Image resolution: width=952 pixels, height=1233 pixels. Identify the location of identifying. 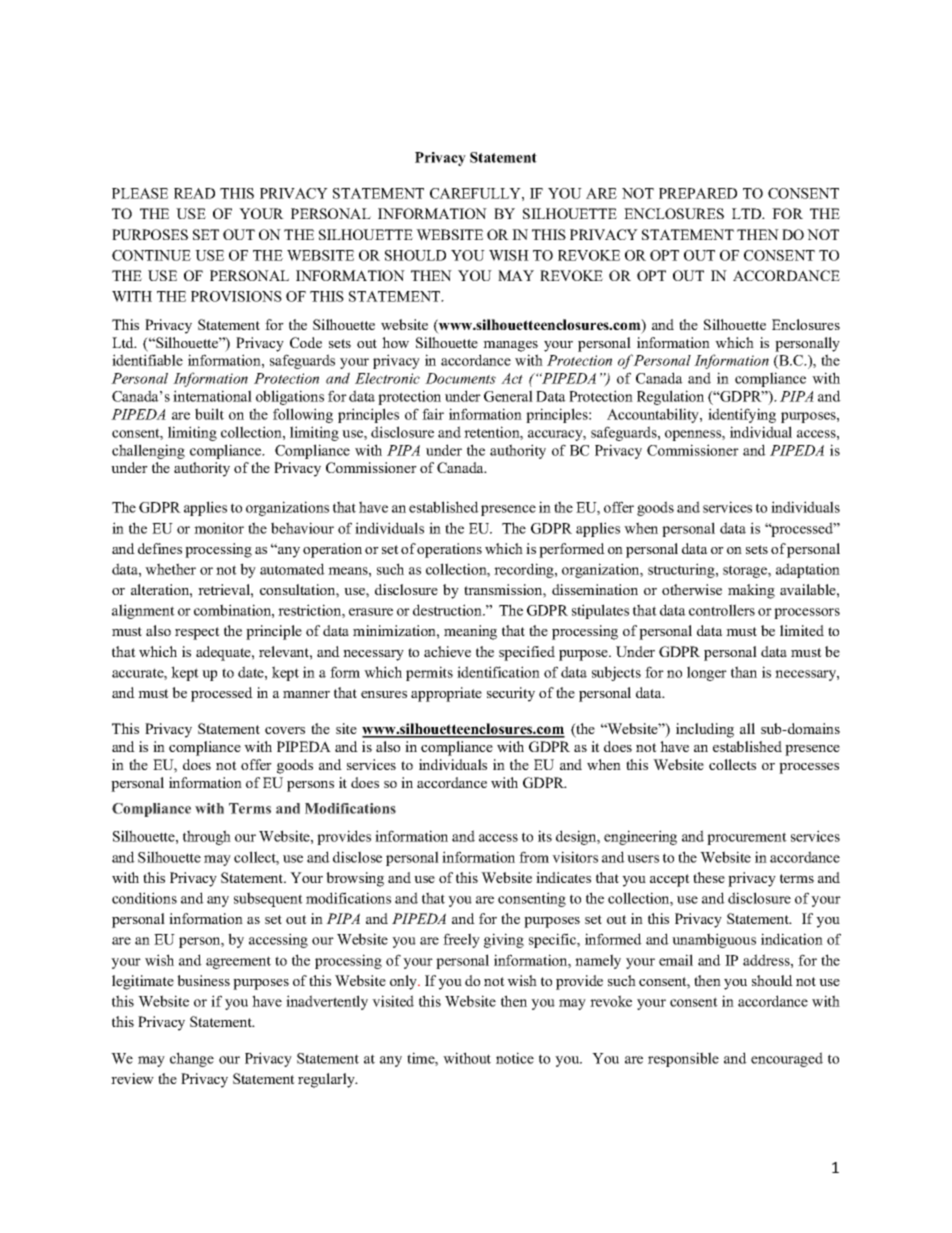
(742, 415).
